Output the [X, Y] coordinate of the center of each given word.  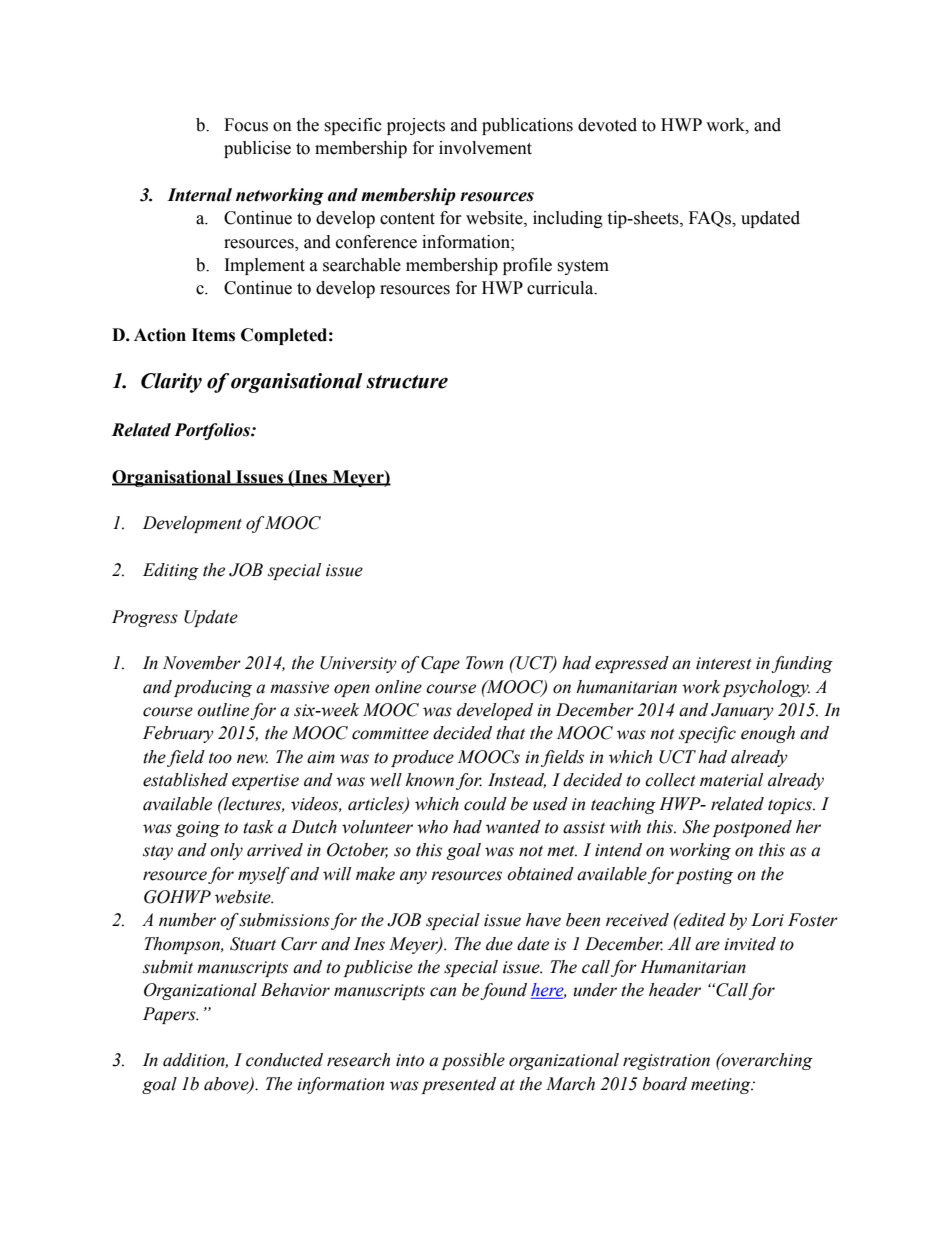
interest [724, 663]
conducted [284, 1060]
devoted [607, 125]
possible [473, 1061]
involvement [485, 148]
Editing [171, 571]
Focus [246, 125]
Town [484, 663]
